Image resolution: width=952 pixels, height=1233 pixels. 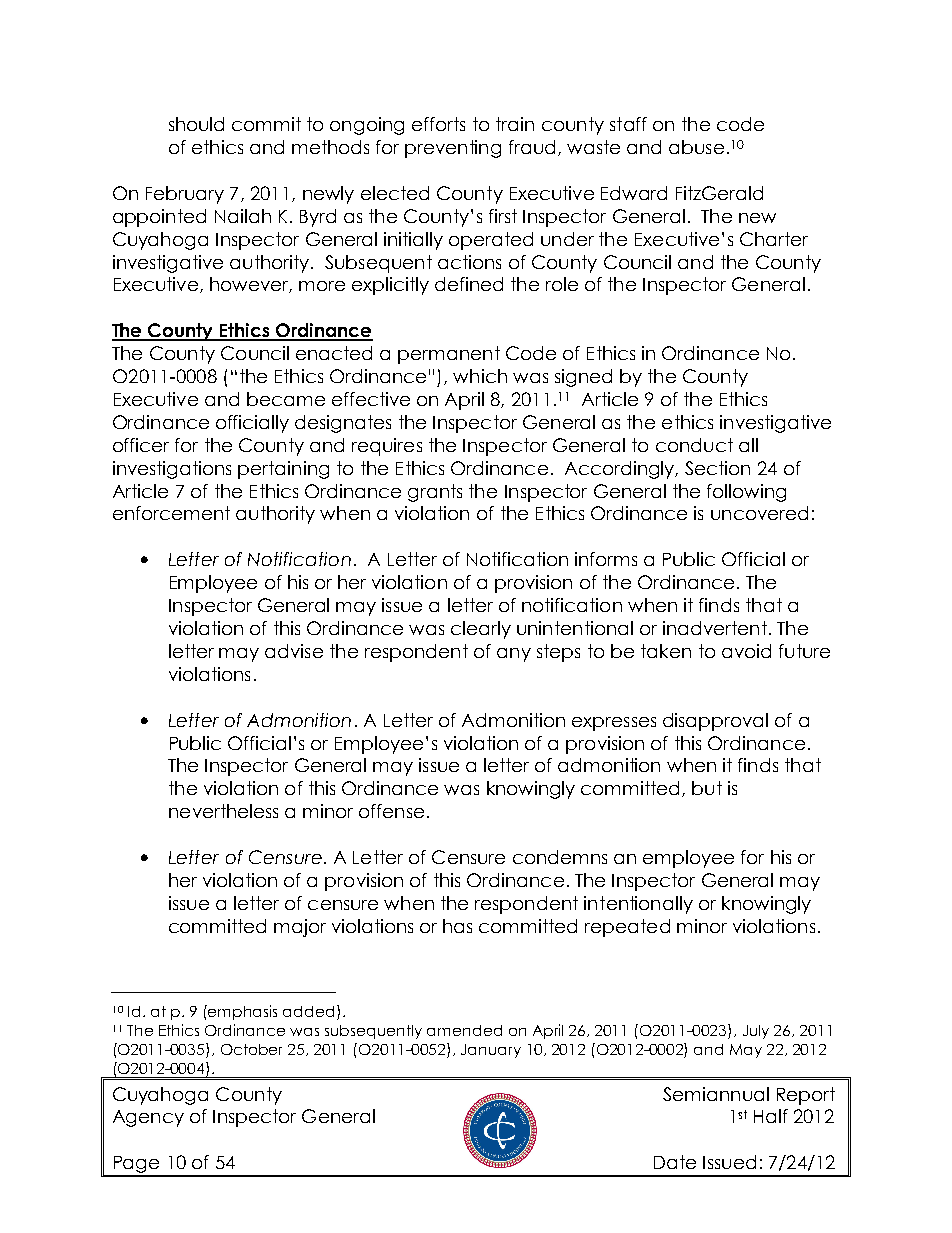 I want to click on condemns, so click(x=560, y=857).
